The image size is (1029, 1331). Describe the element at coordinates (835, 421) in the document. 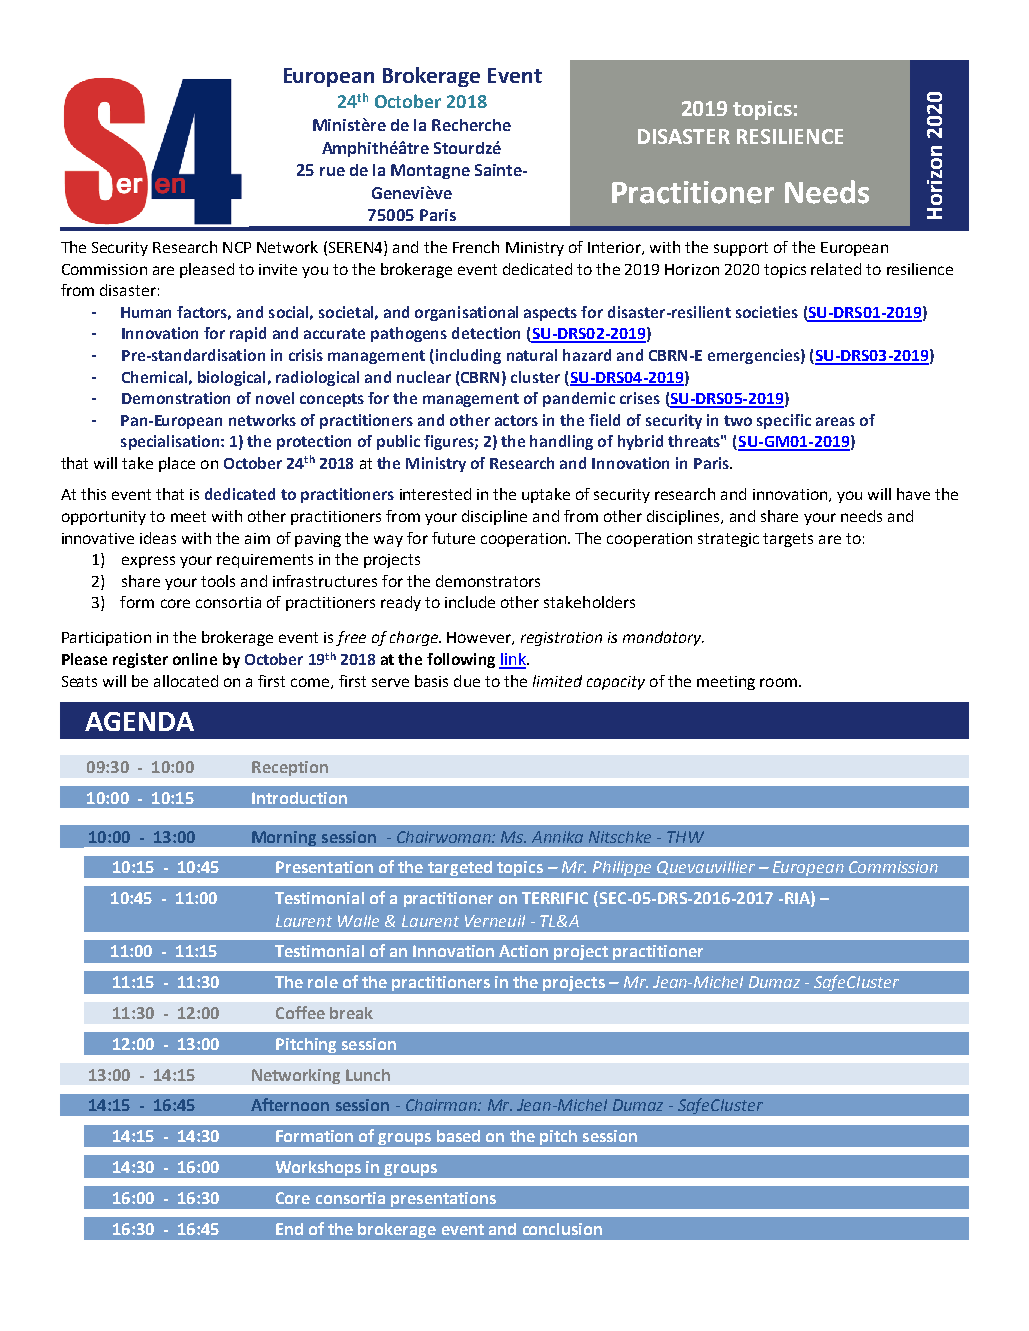

I see `areas` at that location.
